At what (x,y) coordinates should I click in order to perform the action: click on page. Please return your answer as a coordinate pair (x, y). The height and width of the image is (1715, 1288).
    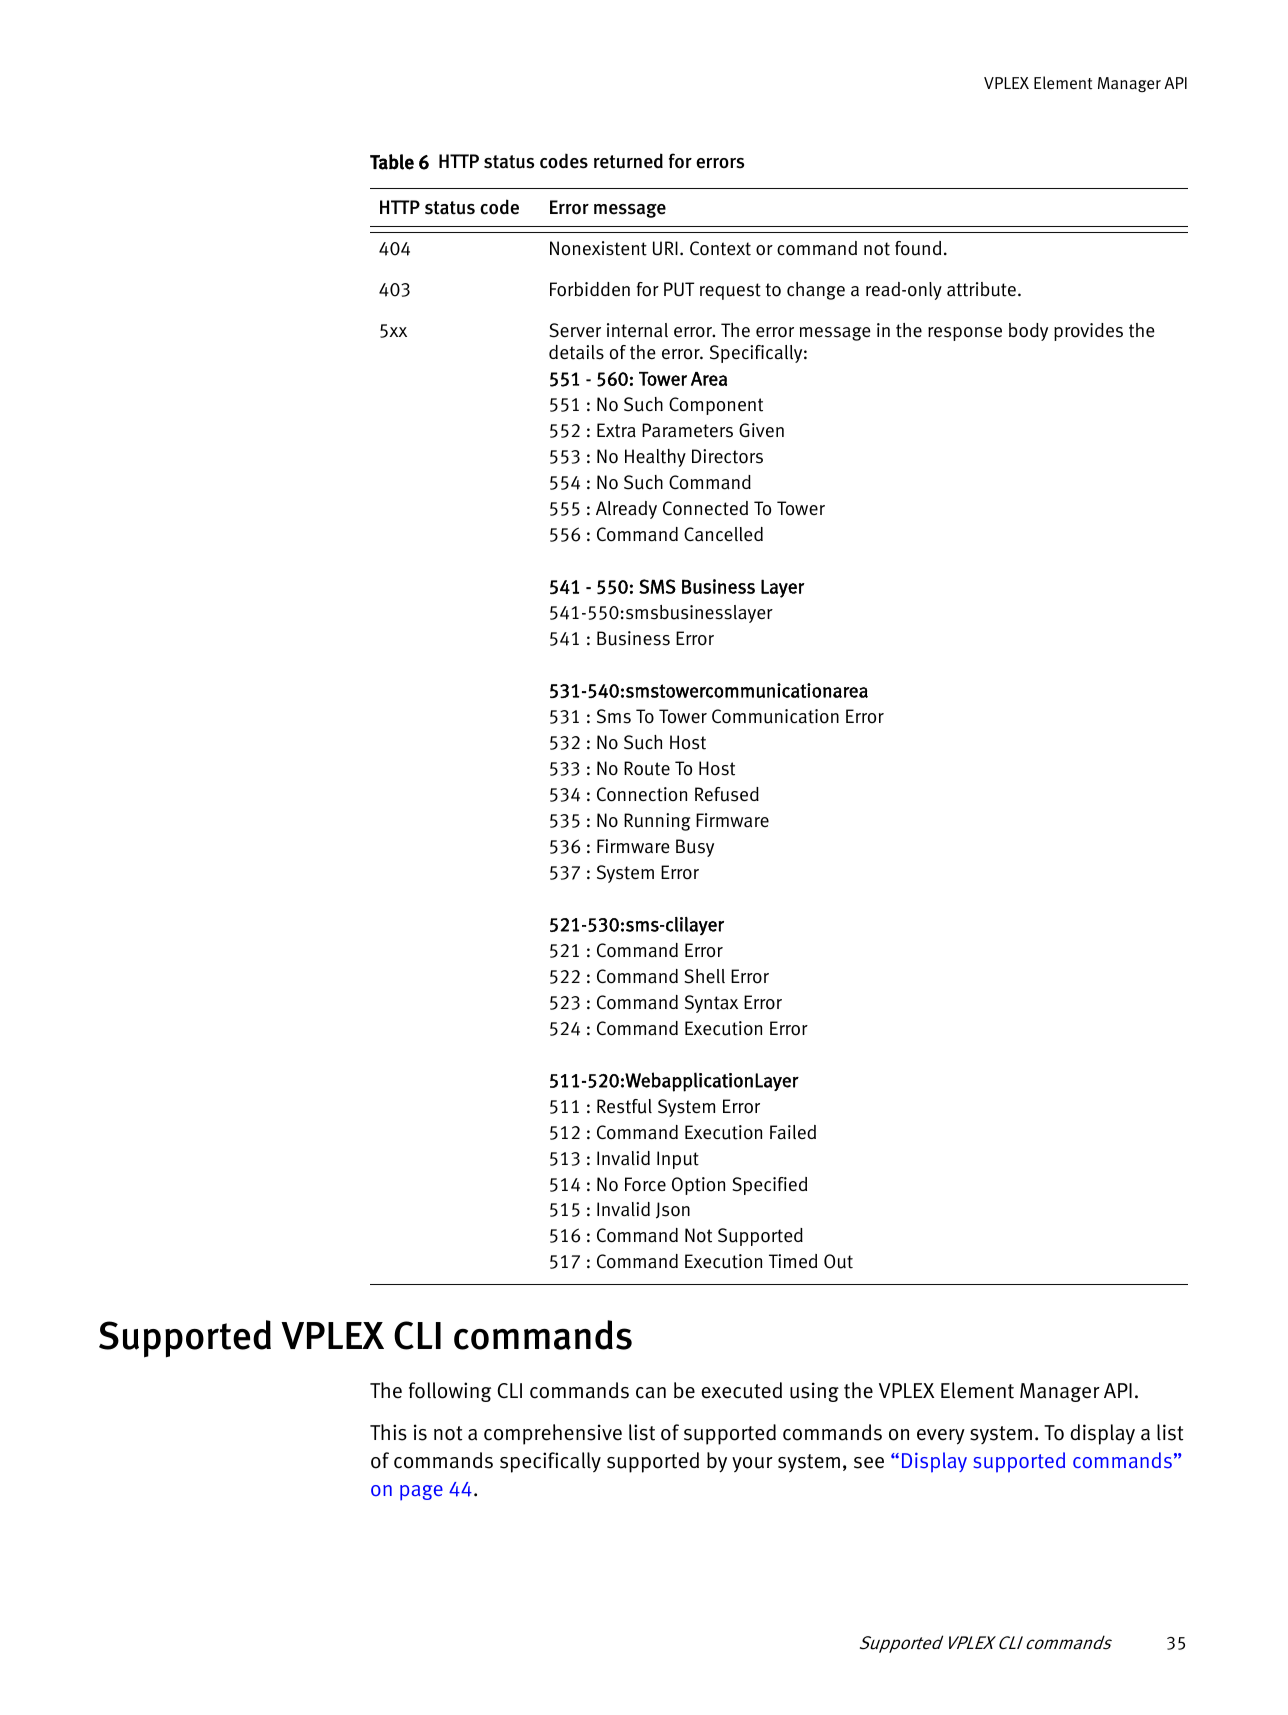
    Looking at the image, I should click on (421, 1493).
